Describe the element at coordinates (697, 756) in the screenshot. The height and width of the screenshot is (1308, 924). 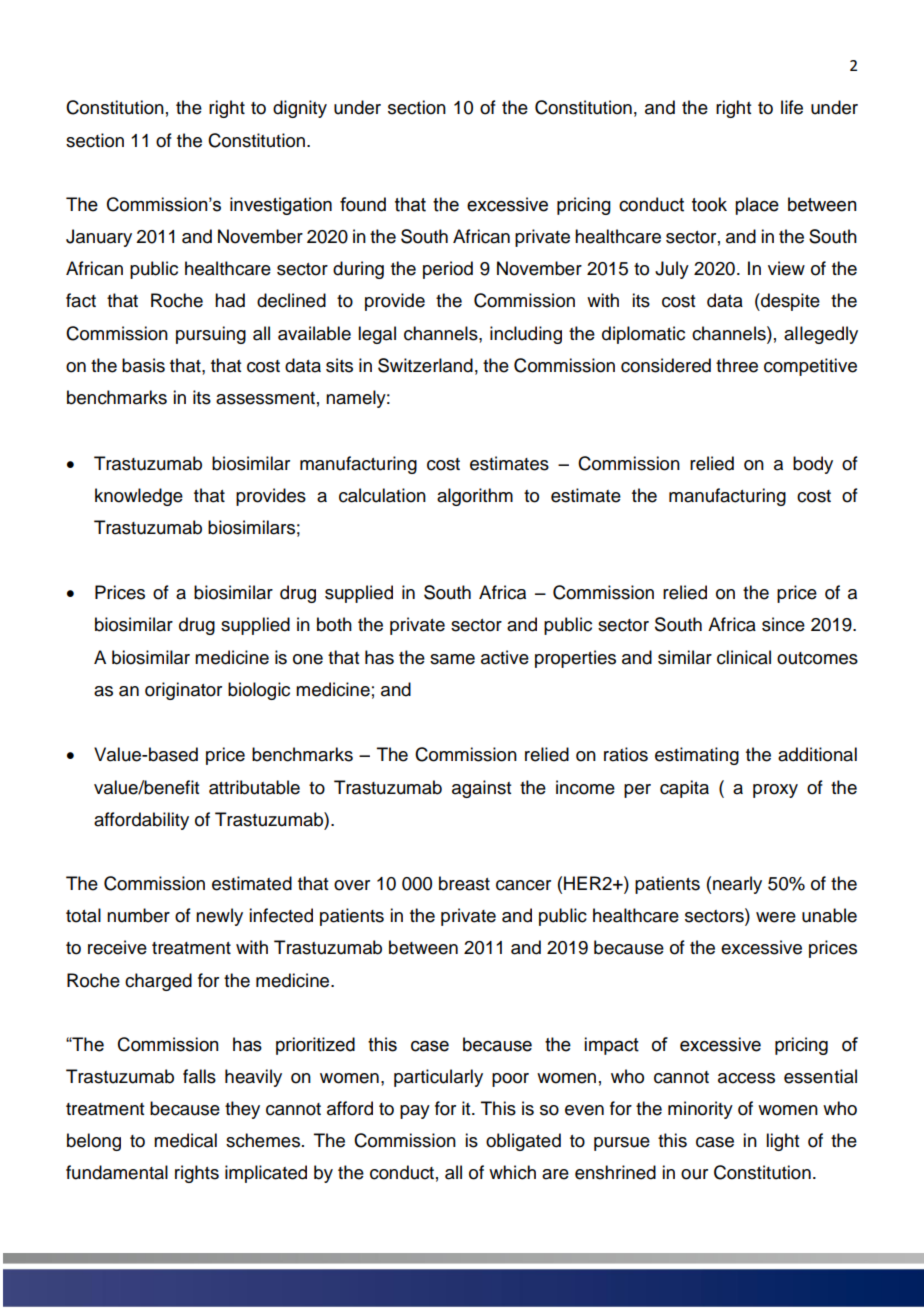
I see `estimating` at that location.
